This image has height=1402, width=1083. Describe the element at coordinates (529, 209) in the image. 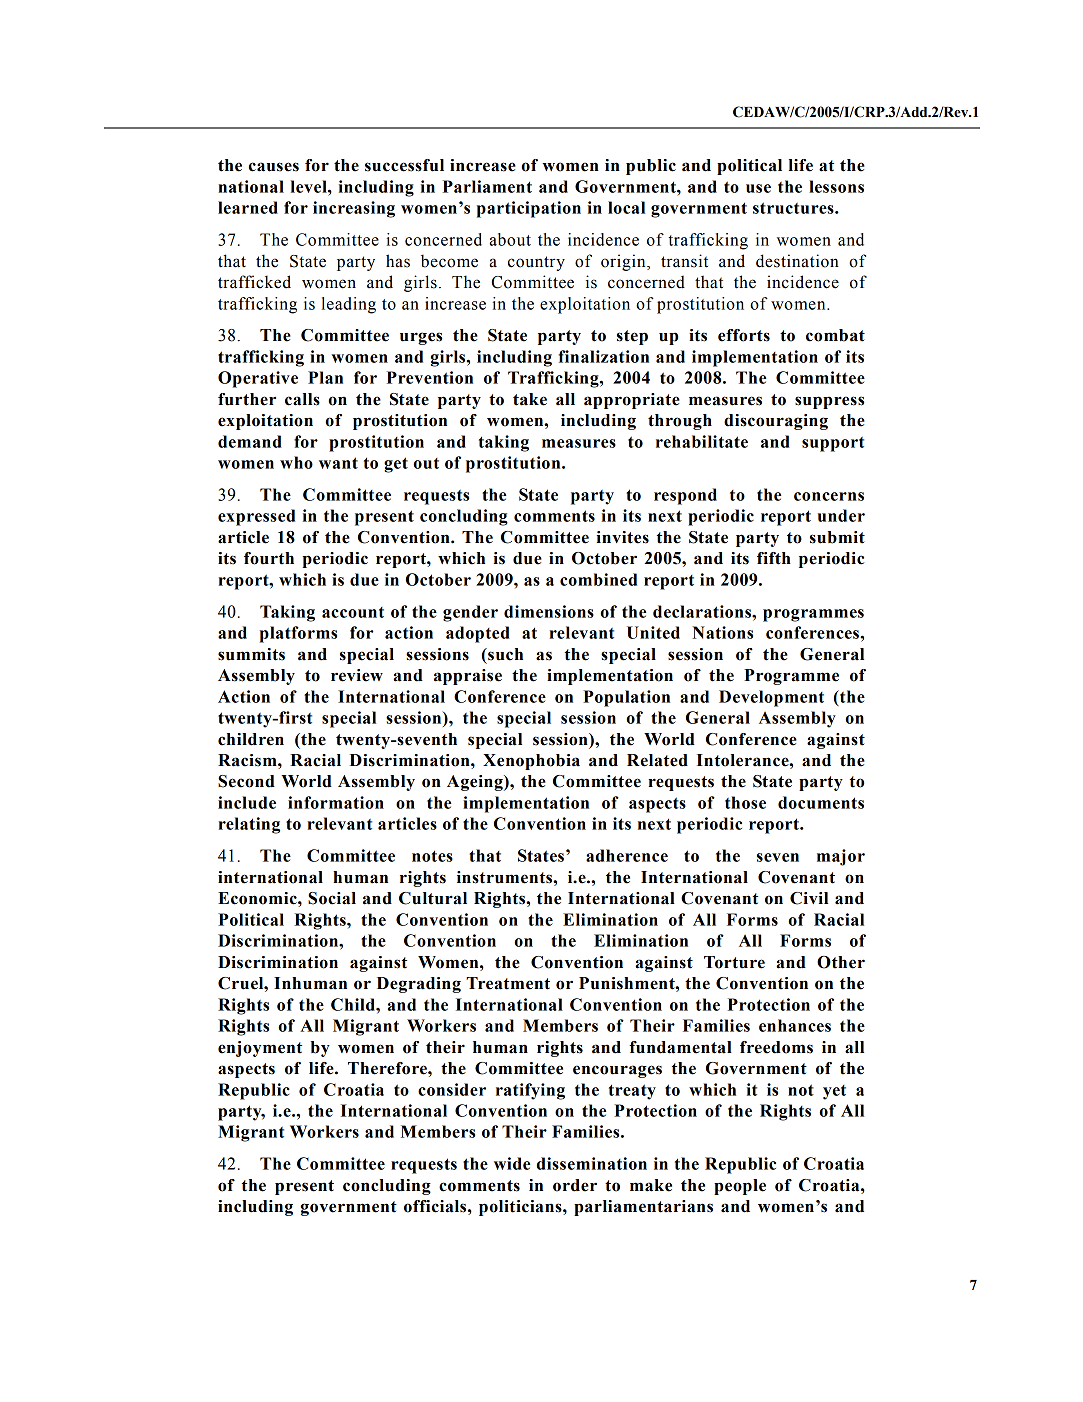

I see `participation` at that location.
